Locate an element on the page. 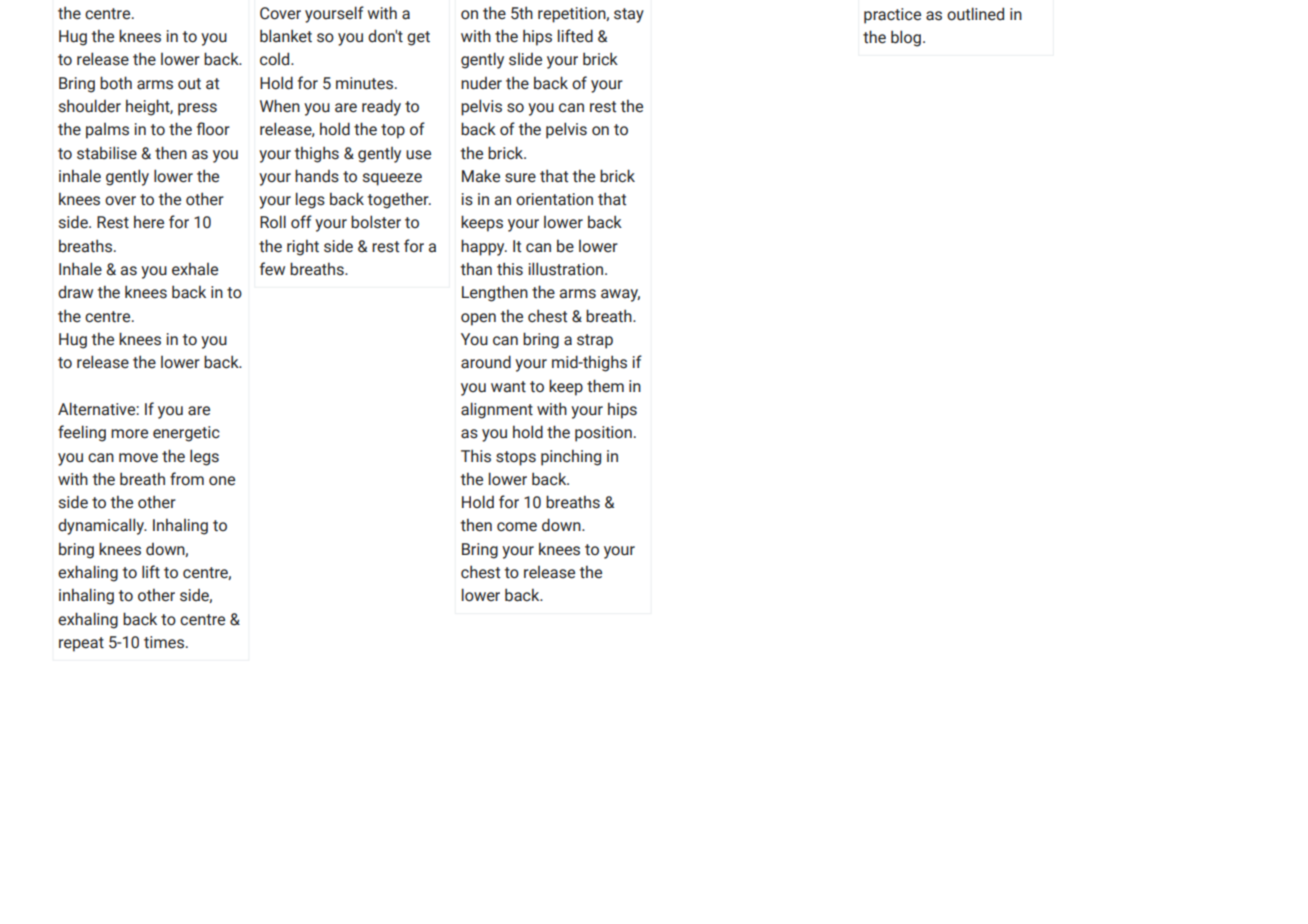 This page has width=1308, height=924. slide is located at coordinates (525, 59).
